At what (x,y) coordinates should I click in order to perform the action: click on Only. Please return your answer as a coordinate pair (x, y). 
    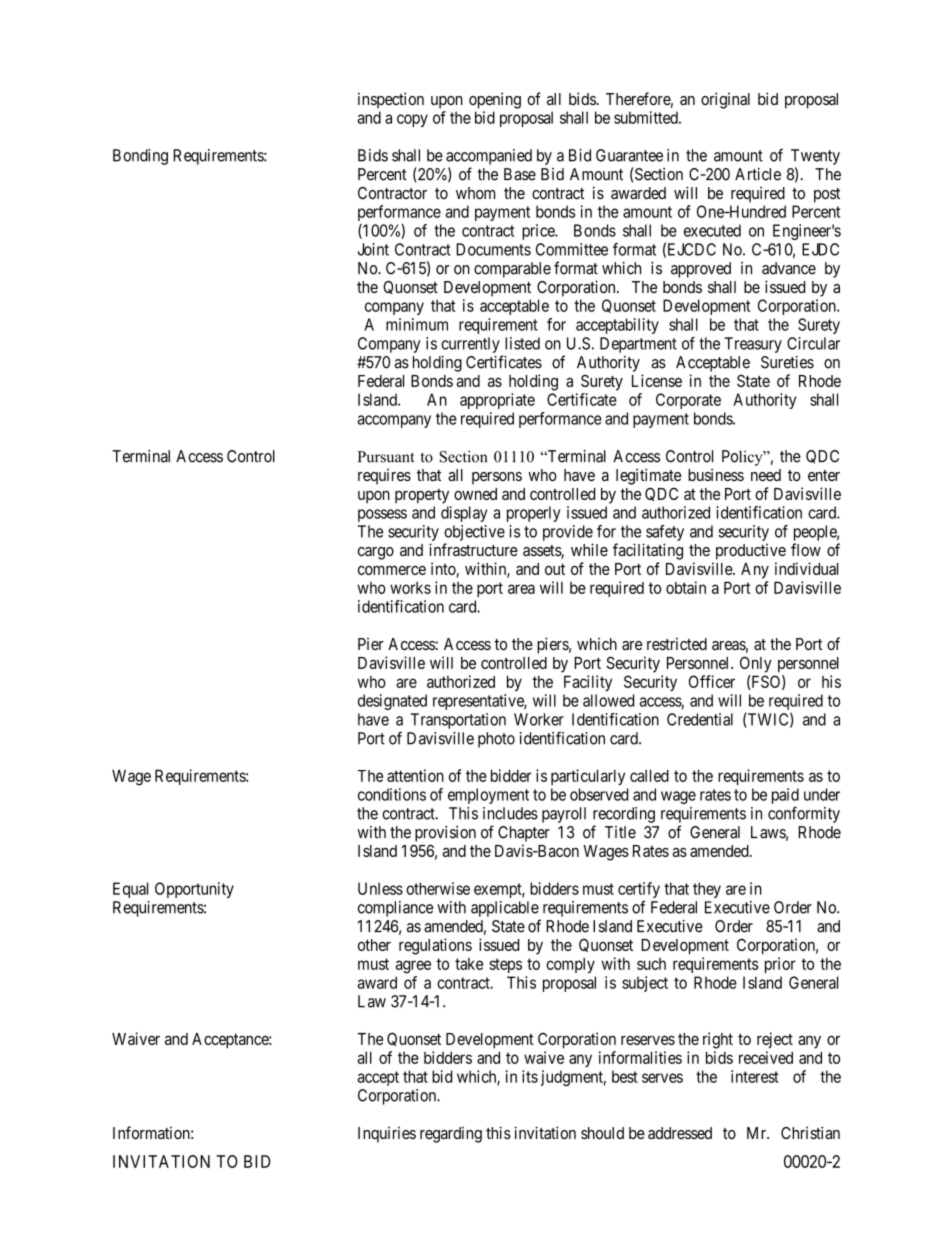
    Looking at the image, I should click on (756, 664).
